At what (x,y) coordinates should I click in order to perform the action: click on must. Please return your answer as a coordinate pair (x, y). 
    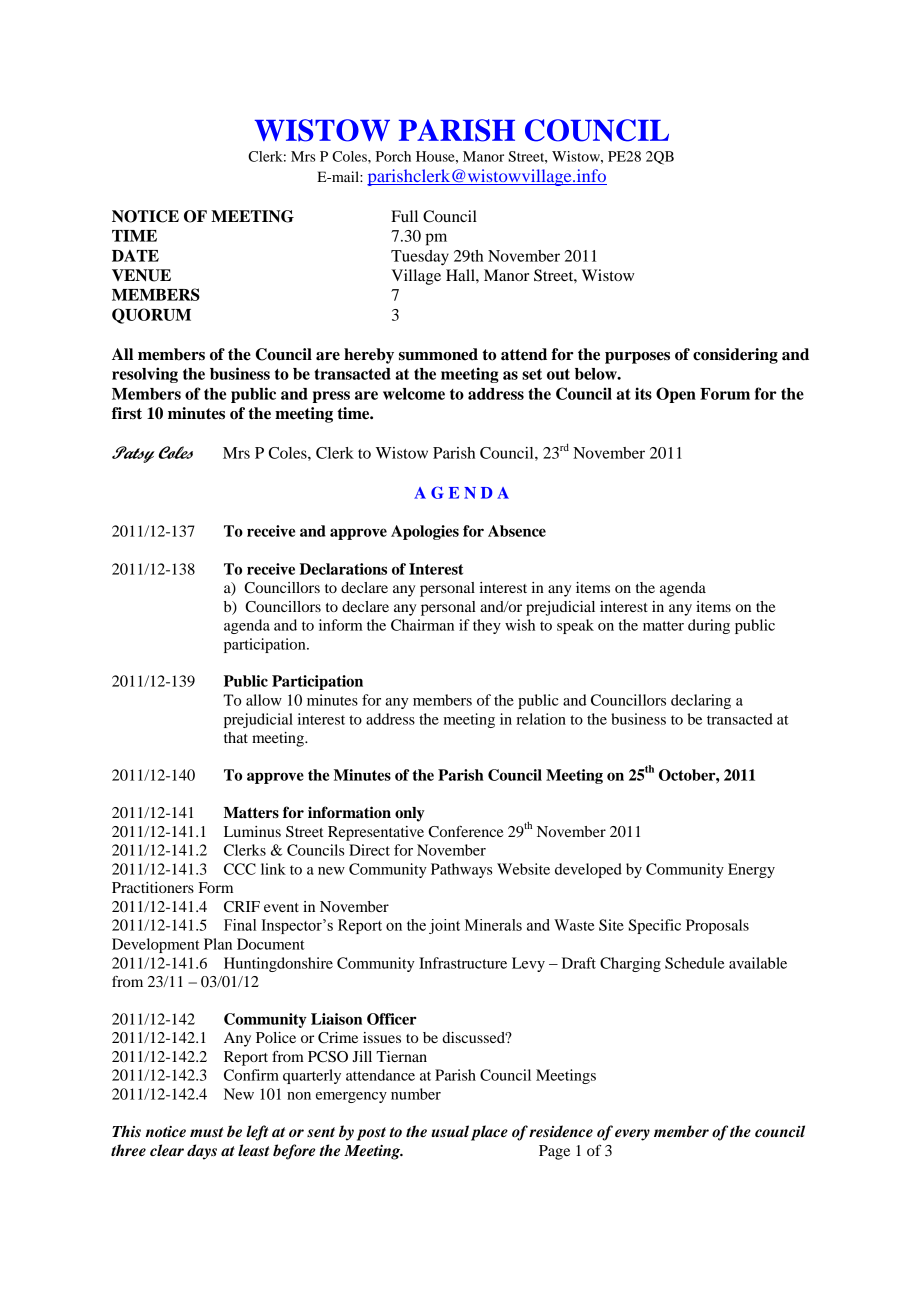
    Looking at the image, I should click on (206, 1132).
